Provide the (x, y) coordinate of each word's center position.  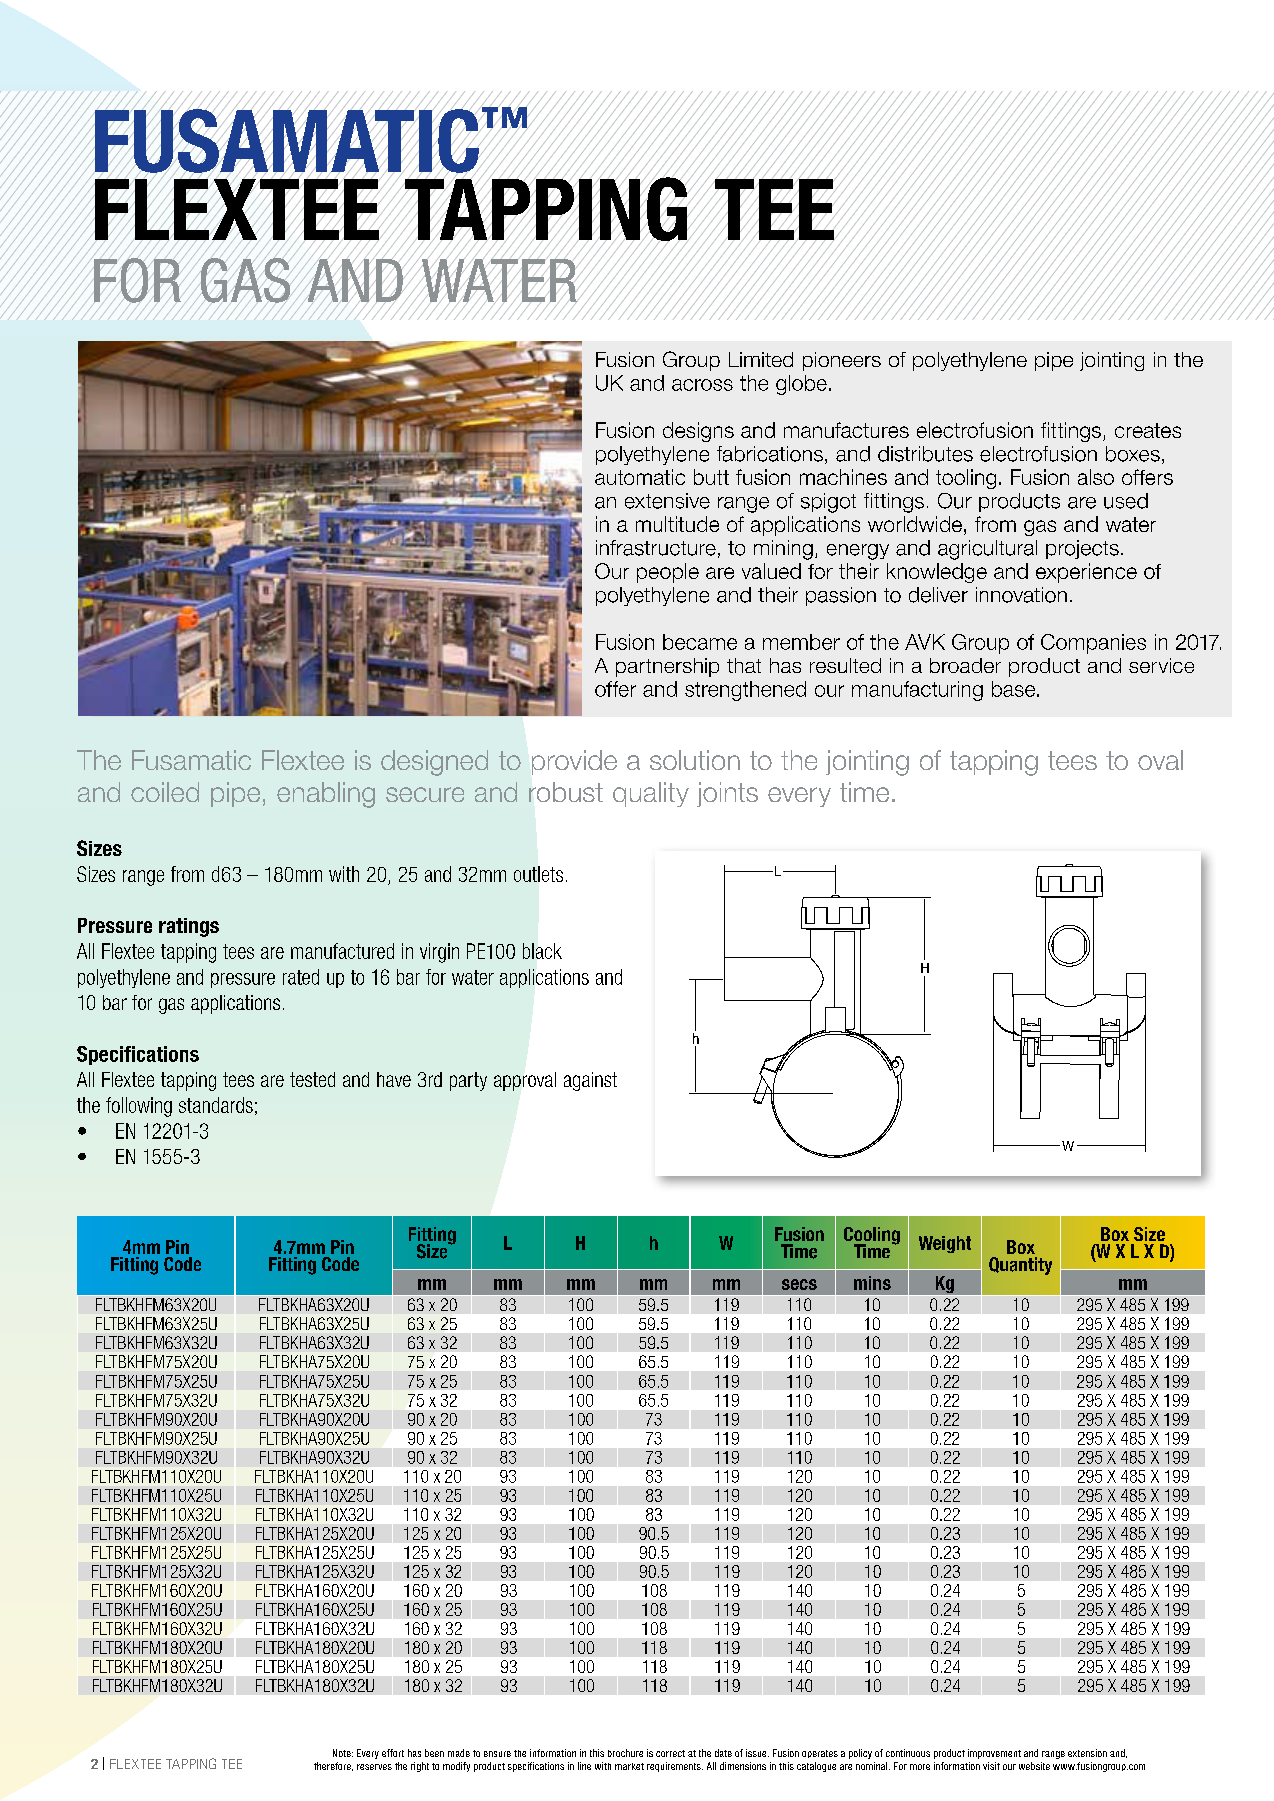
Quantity (1020, 1266)
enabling (326, 795)
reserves (374, 1767)
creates (1148, 430)
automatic (640, 477)
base (1015, 689)
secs (799, 1284)
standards (216, 1105)
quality (651, 794)
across (702, 385)
